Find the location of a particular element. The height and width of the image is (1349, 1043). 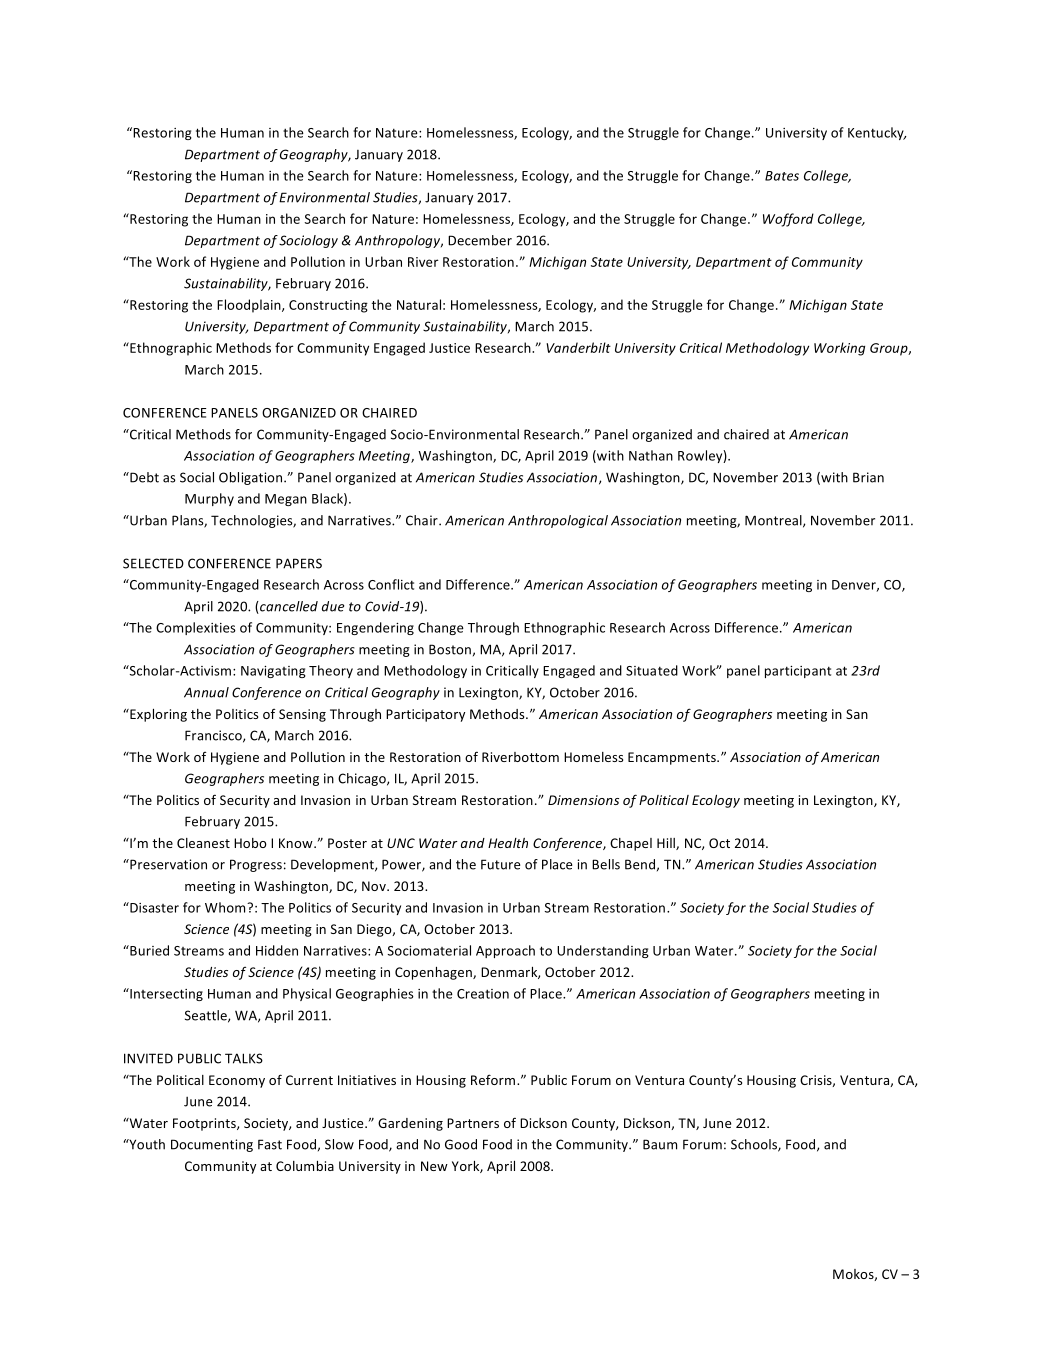

Hill is located at coordinates (667, 844).
